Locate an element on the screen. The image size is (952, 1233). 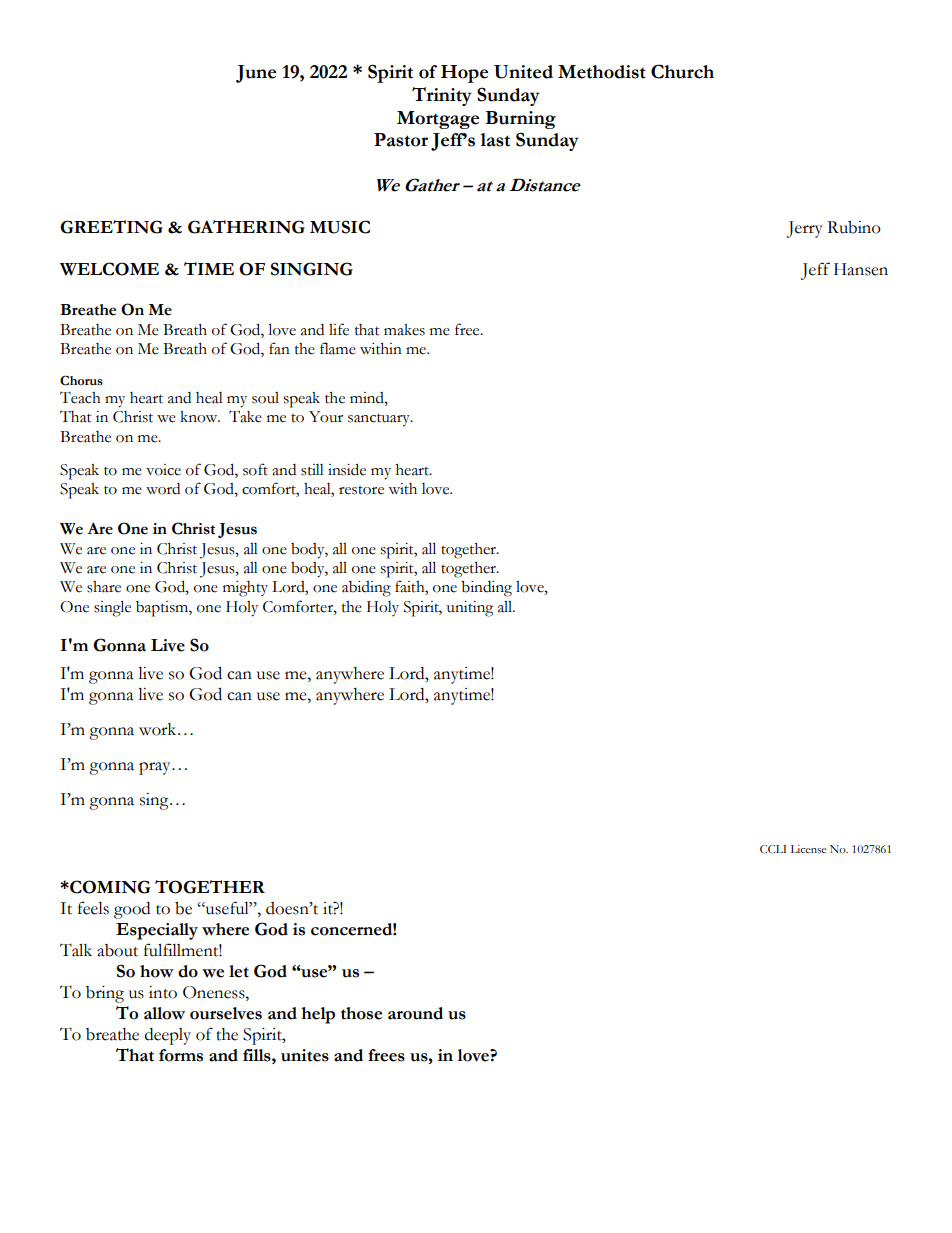
June is located at coordinates (256, 74).
